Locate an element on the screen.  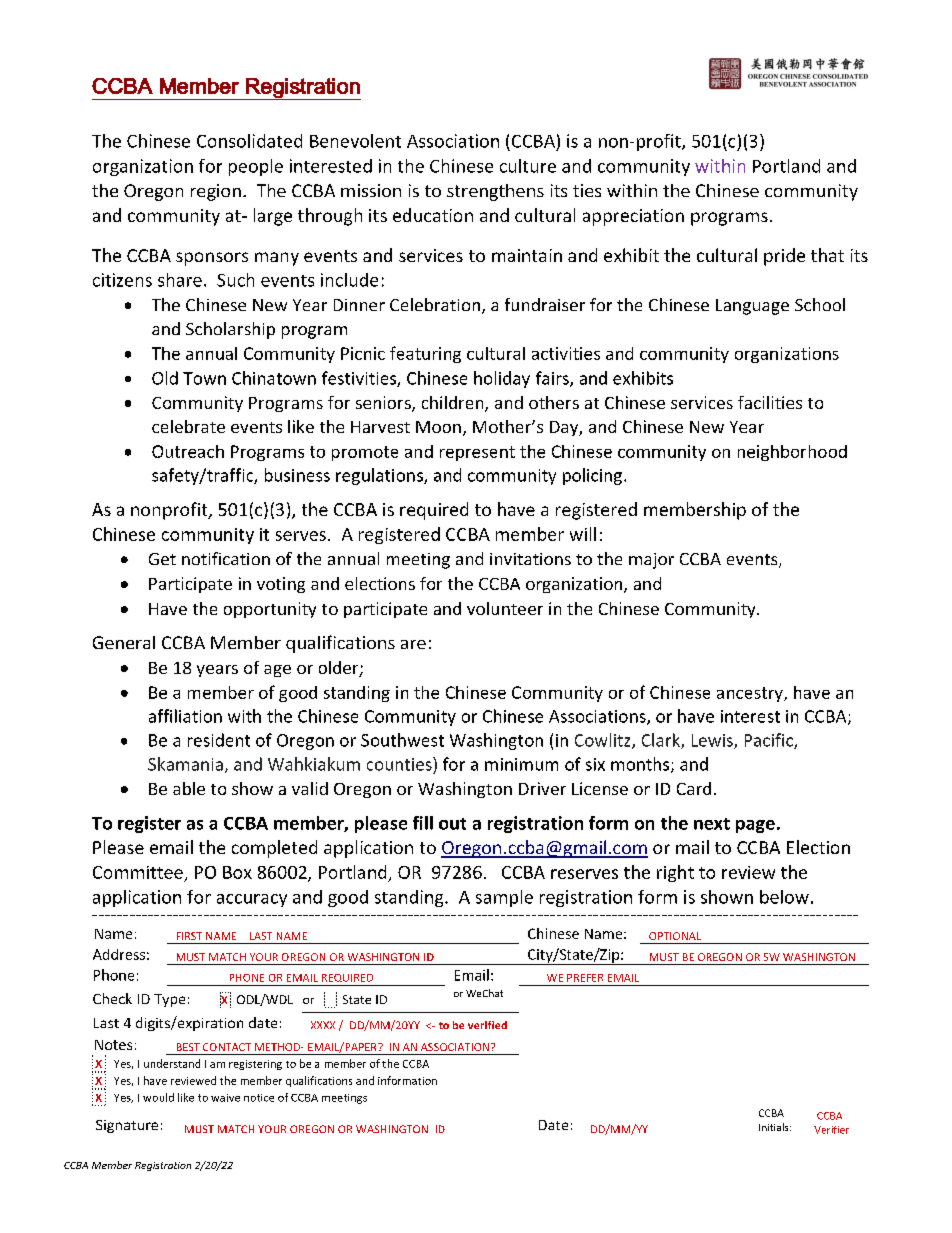
region is located at coordinates (216, 192).
